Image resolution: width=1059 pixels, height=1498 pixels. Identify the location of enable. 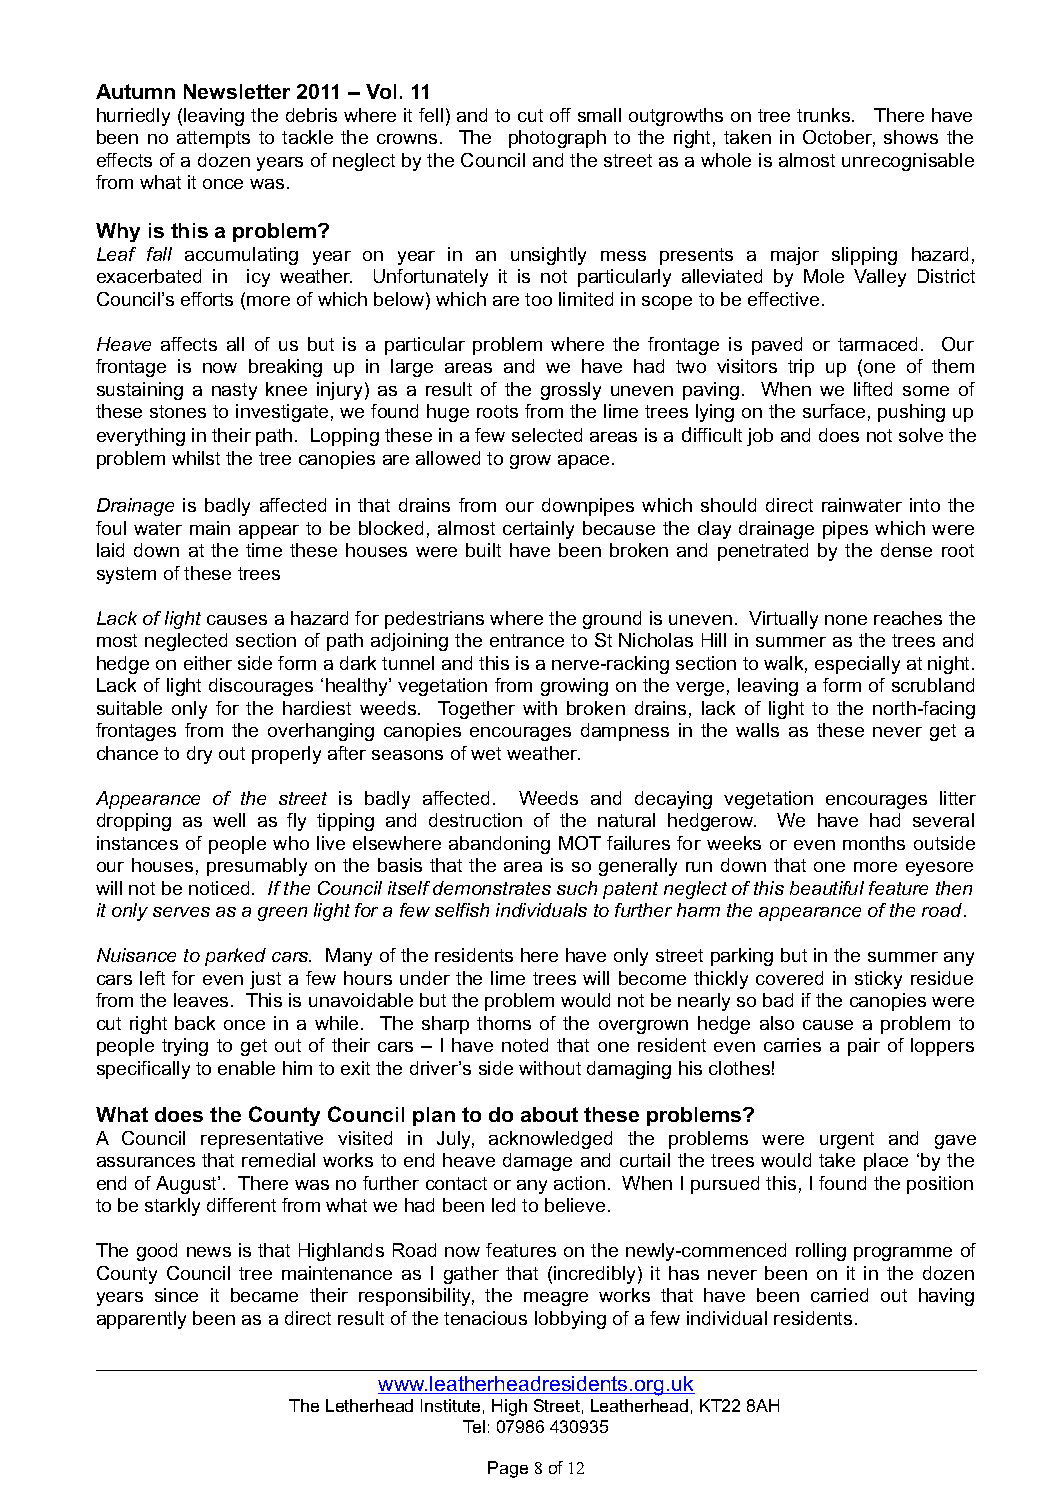
(246, 1068).
